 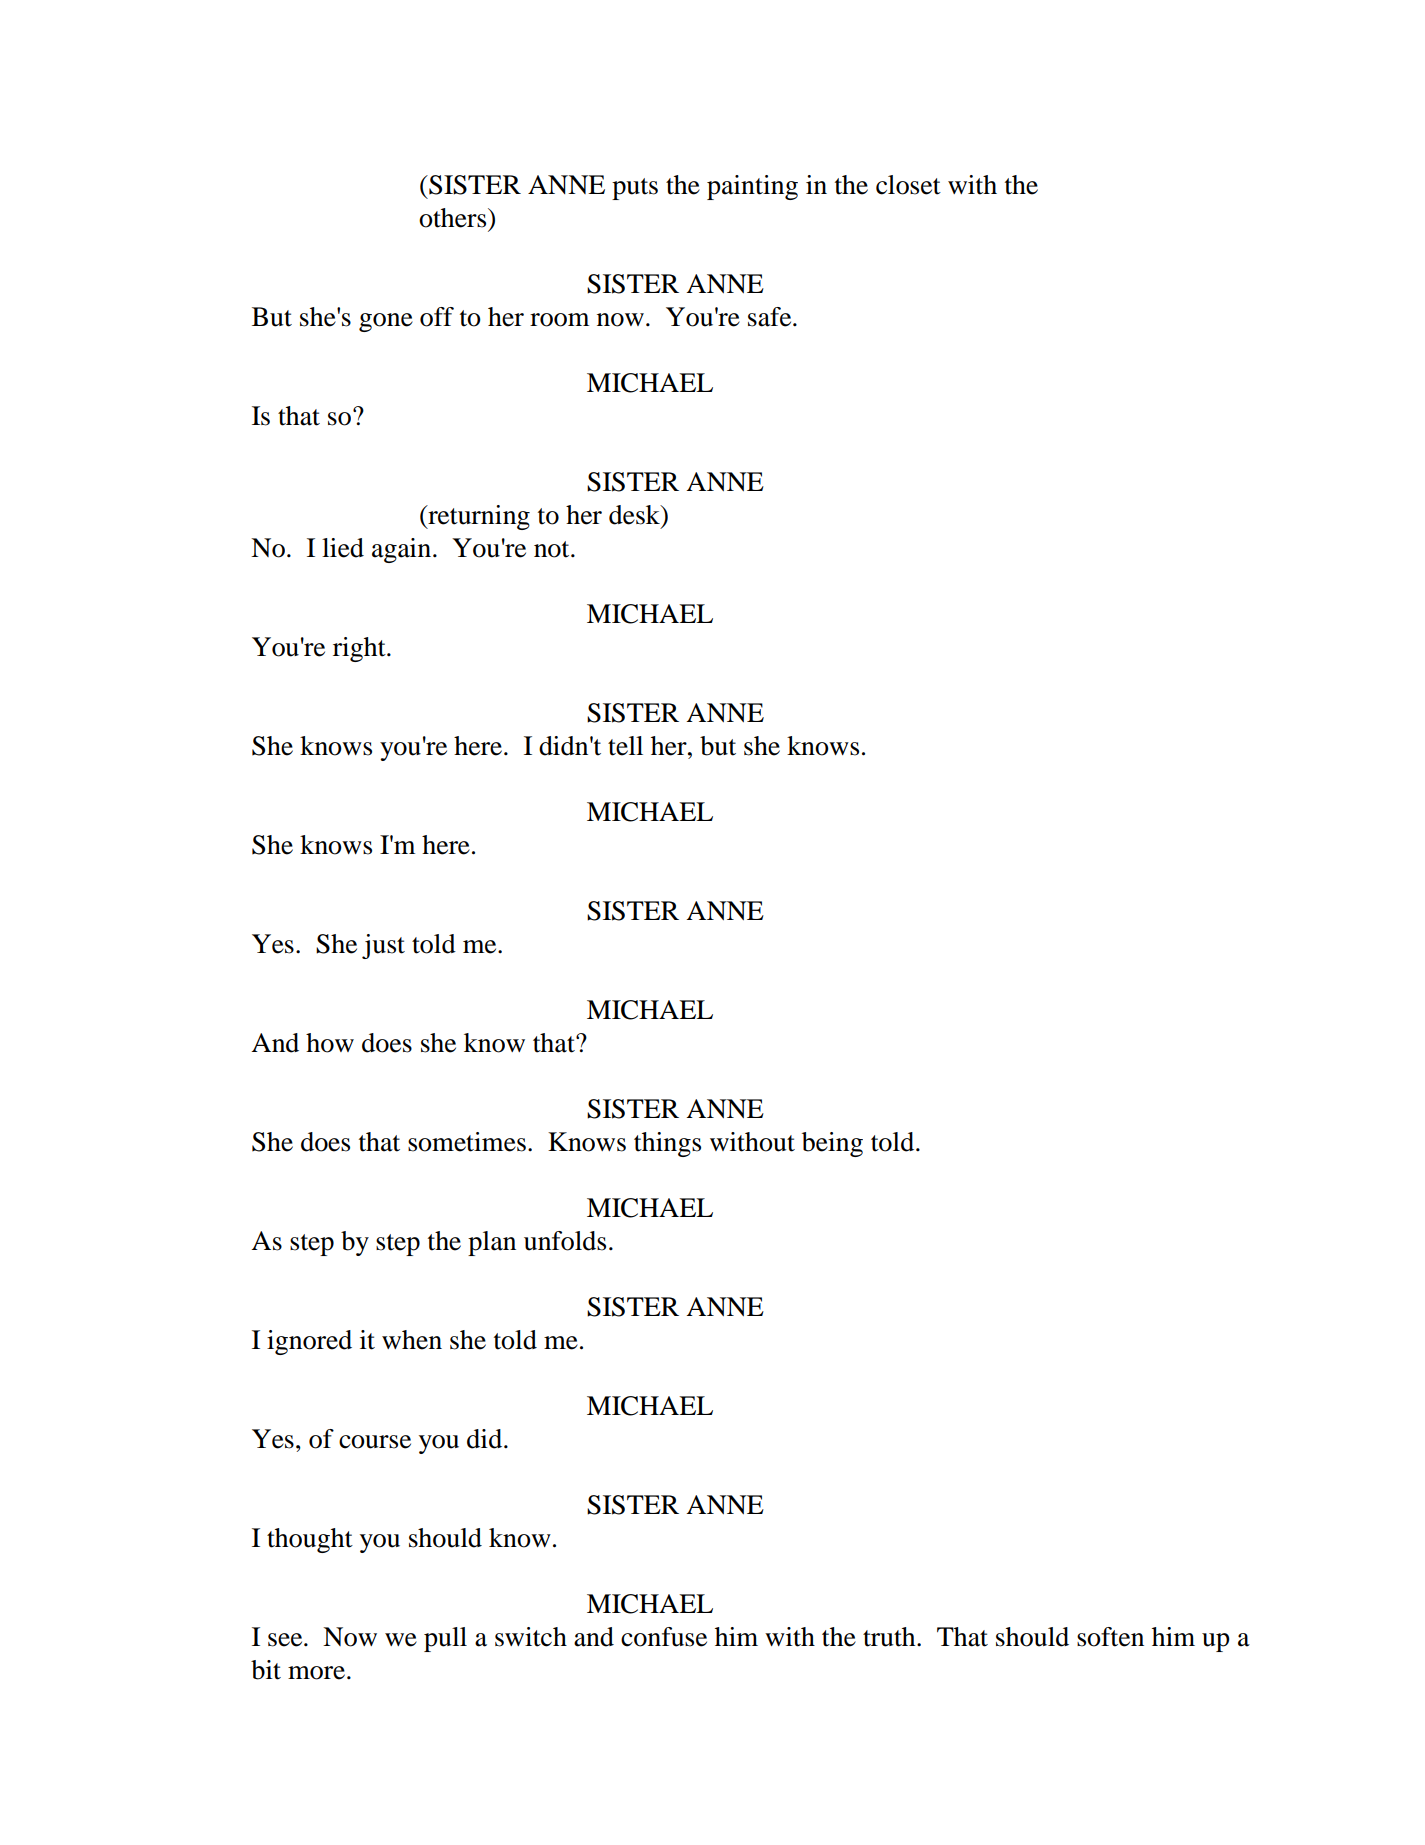 What do you see at coordinates (832, 1144) in the document?
I see `being` at bounding box center [832, 1144].
